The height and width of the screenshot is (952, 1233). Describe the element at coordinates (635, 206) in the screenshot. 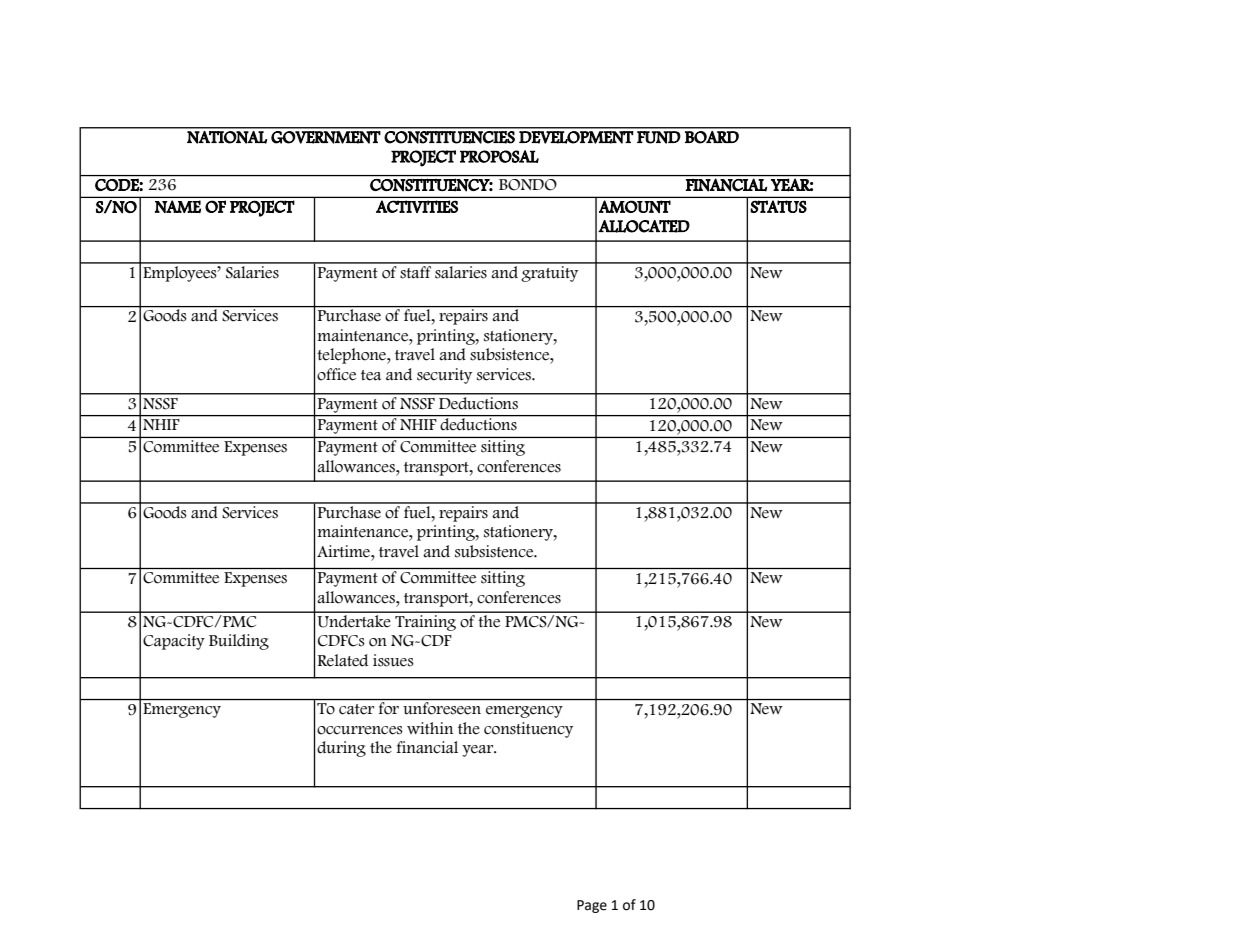

I see `AMOUNT` at that location.
